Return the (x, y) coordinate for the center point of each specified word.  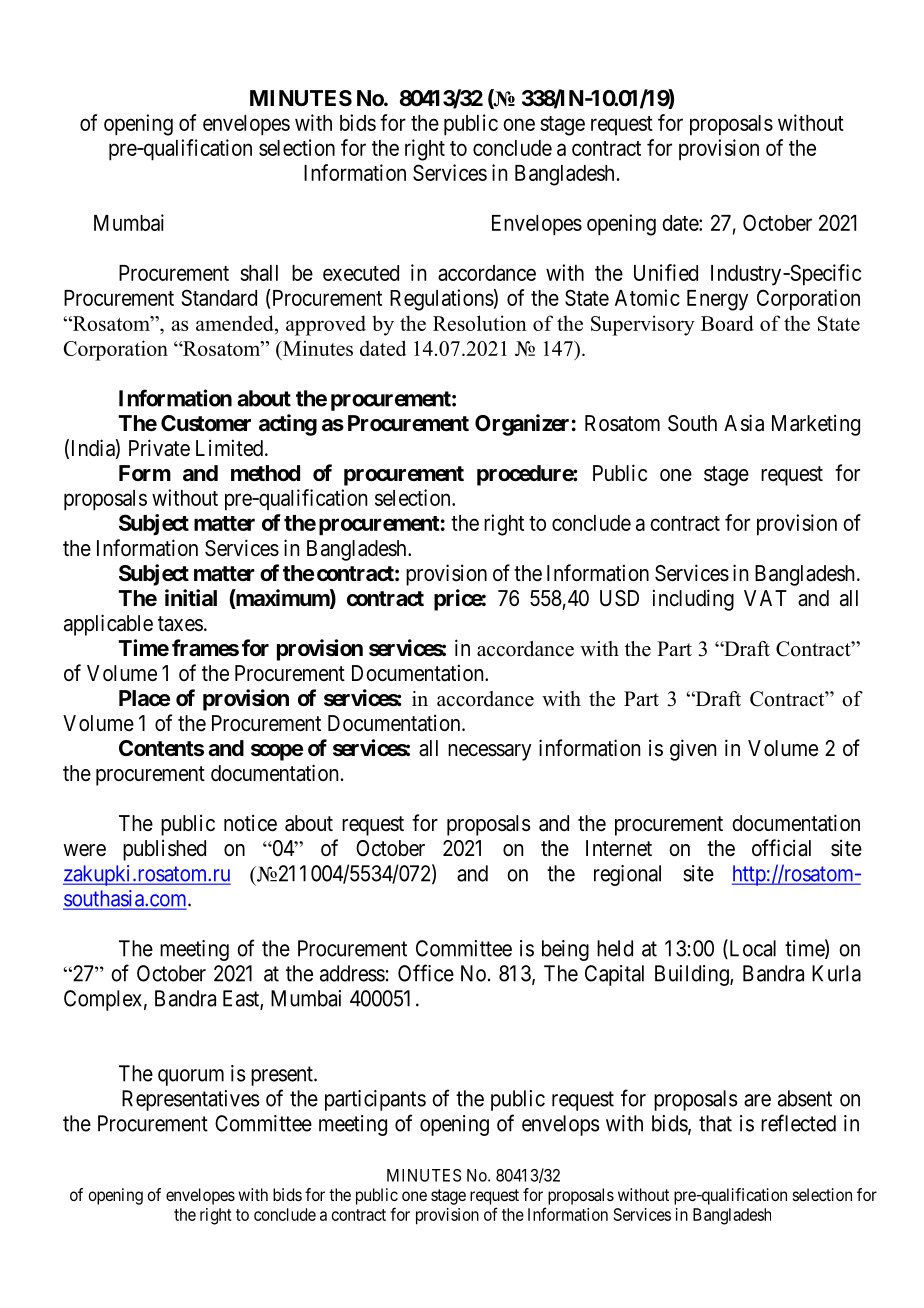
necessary (490, 752)
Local (751, 949)
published (164, 850)
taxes (180, 624)
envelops (560, 1125)
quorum (191, 1077)
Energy (717, 300)
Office (426, 973)
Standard (219, 297)
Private (159, 448)
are (757, 1100)
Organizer (522, 425)
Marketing (816, 425)
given (693, 750)
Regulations (442, 300)
